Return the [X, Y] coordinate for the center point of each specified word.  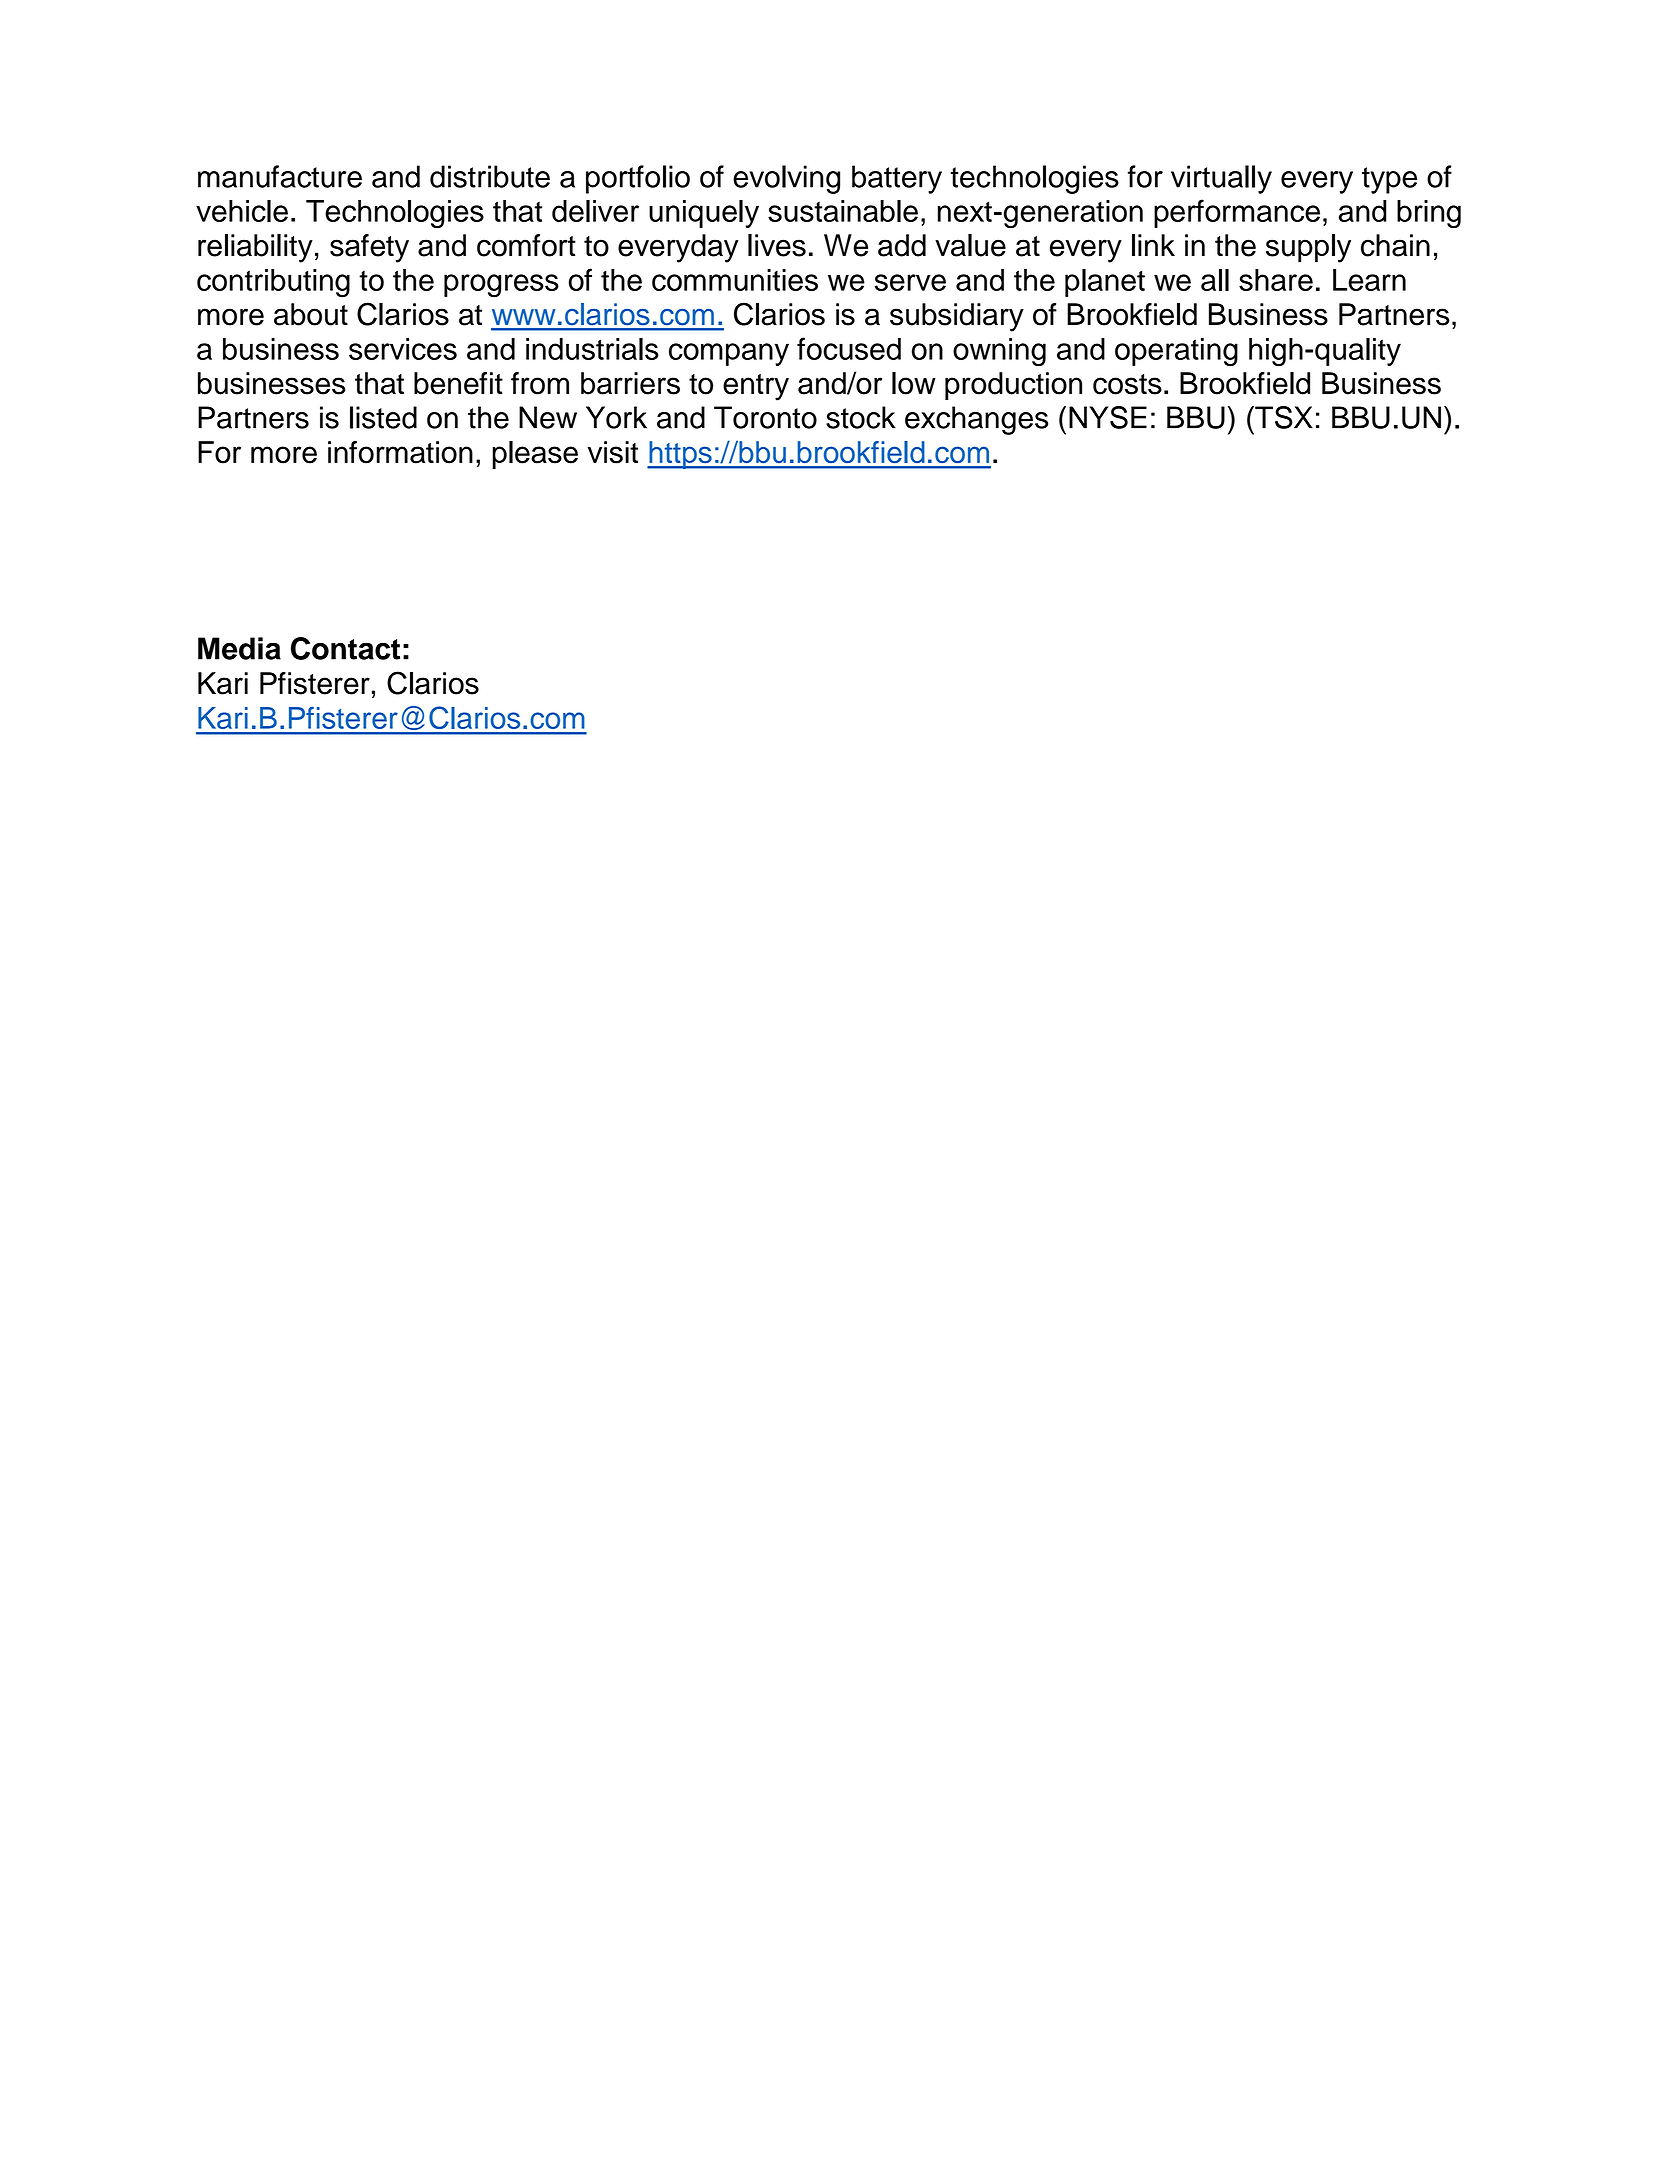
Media [239, 648]
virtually [1221, 179]
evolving [786, 179]
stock [861, 417]
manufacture [280, 176]
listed [383, 417]
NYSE [1108, 417]
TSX [1283, 417]
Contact [345, 648]
